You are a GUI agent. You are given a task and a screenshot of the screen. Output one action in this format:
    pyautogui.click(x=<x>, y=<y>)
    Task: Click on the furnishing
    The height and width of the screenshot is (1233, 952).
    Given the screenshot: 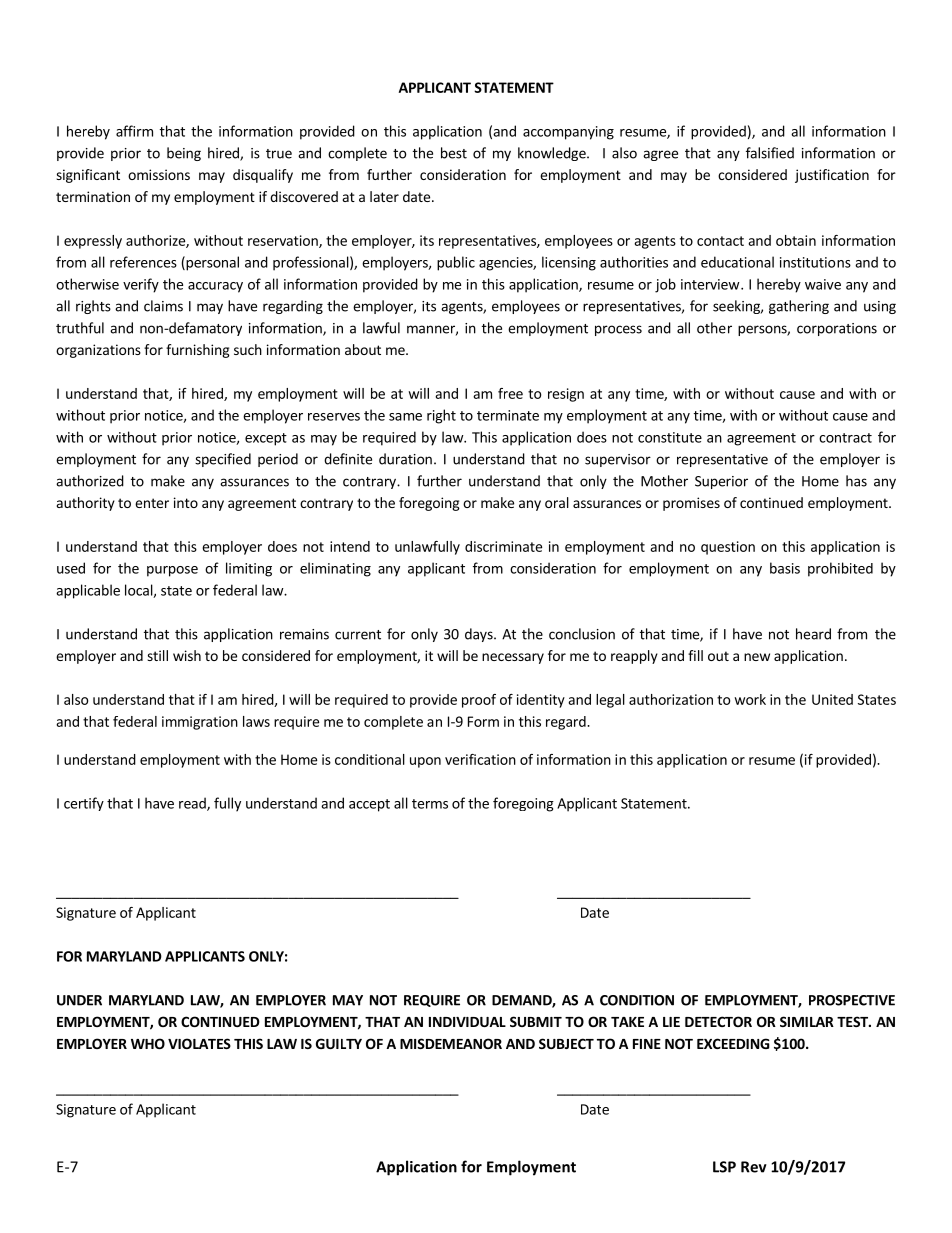 What is the action you would take?
    pyautogui.click(x=198, y=351)
